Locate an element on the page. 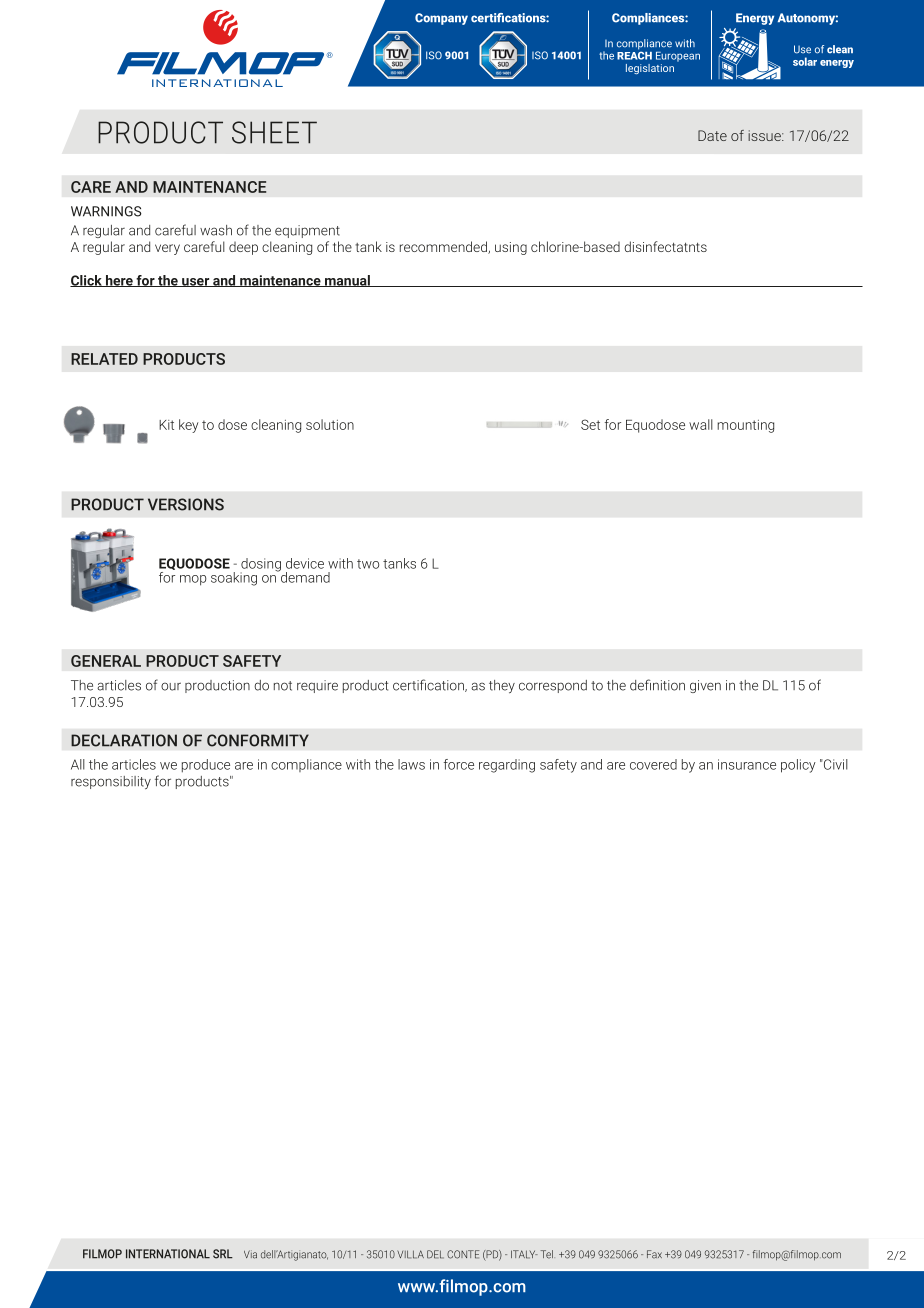 The image size is (924, 1308). solar is located at coordinates (805, 61).
